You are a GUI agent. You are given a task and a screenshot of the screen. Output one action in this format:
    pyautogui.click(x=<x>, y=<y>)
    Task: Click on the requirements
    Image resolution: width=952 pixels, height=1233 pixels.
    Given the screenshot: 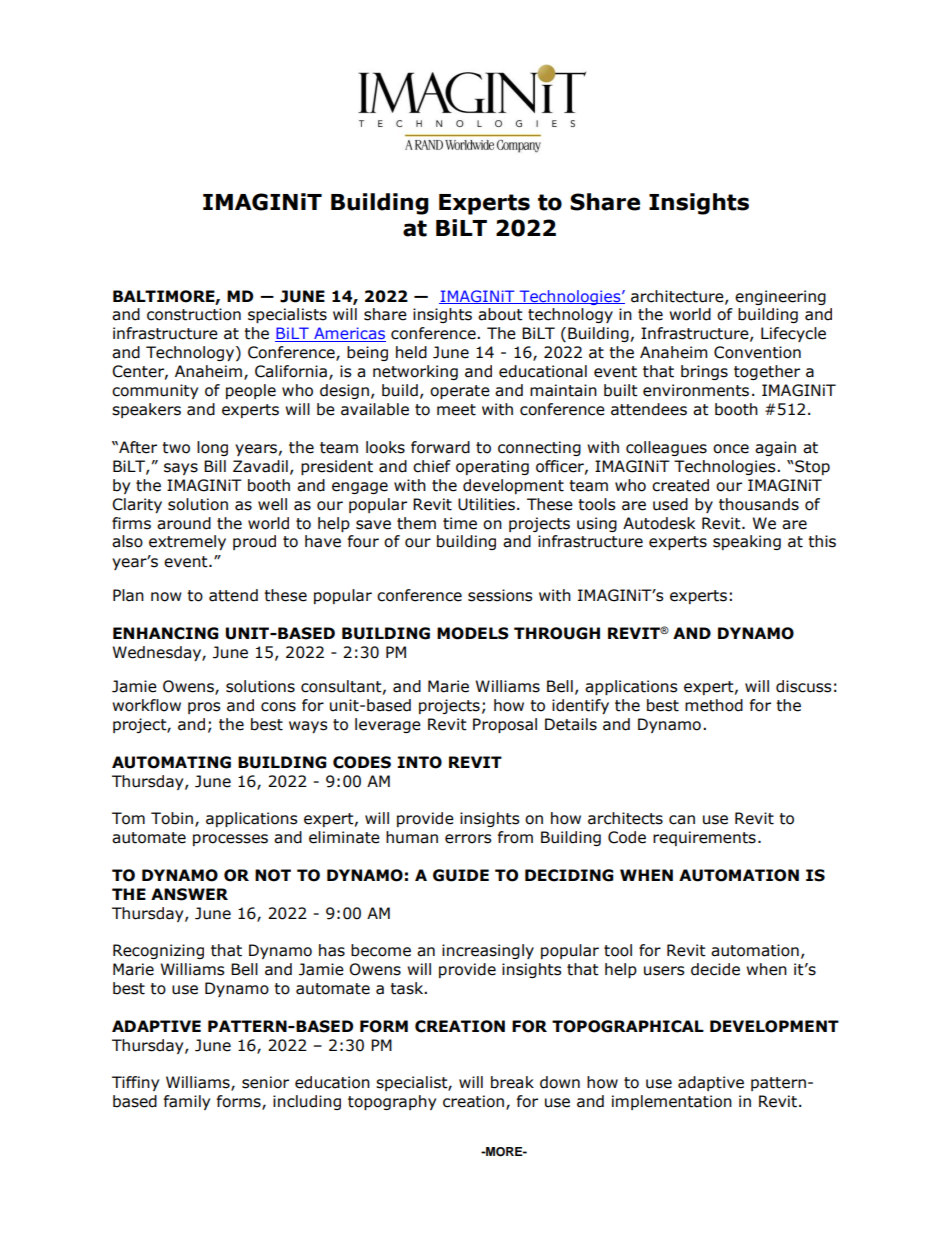 What is the action you would take?
    pyautogui.click(x=704, y=838)
